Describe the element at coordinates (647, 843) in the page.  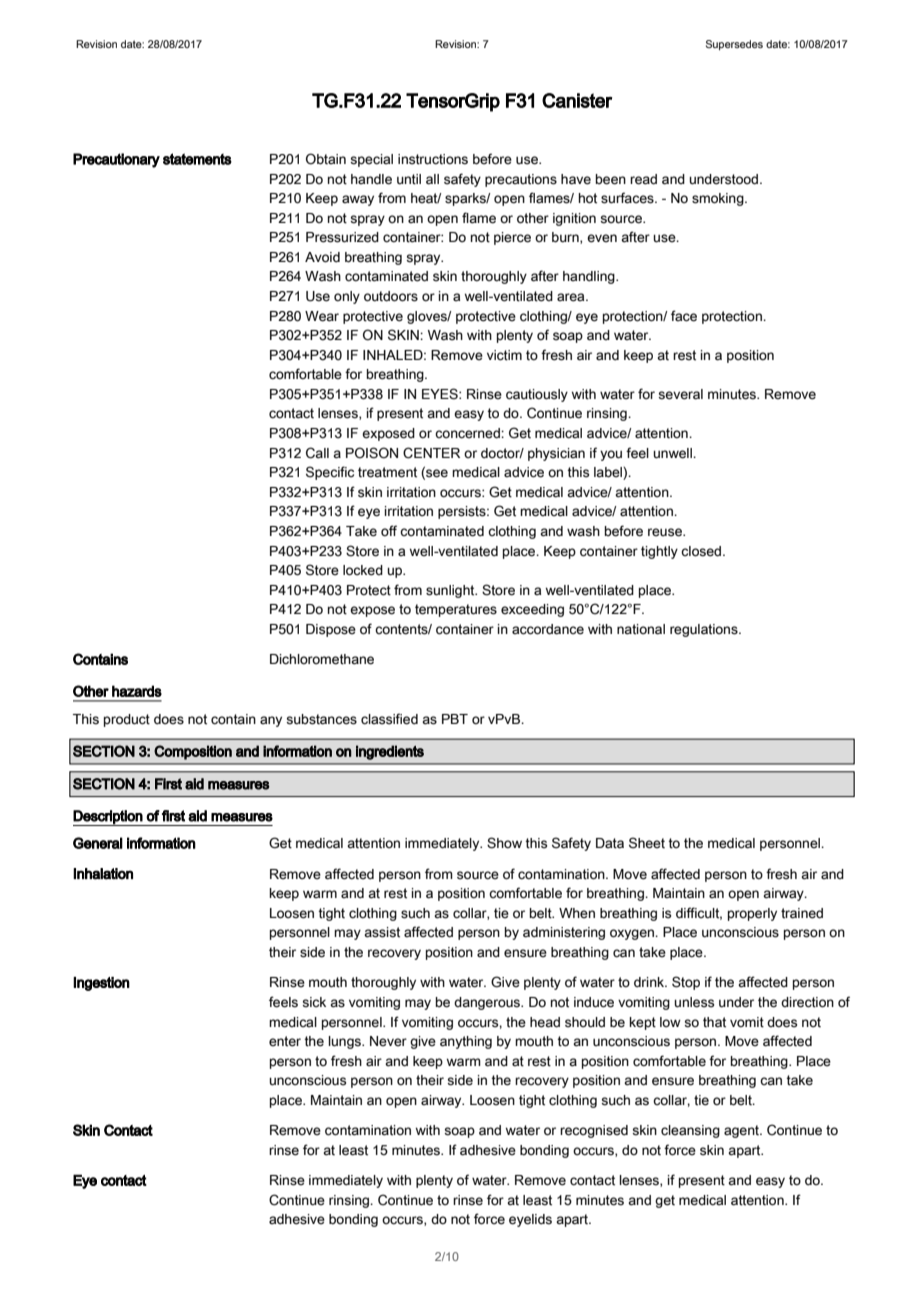
I see `Sheet` at that location.
